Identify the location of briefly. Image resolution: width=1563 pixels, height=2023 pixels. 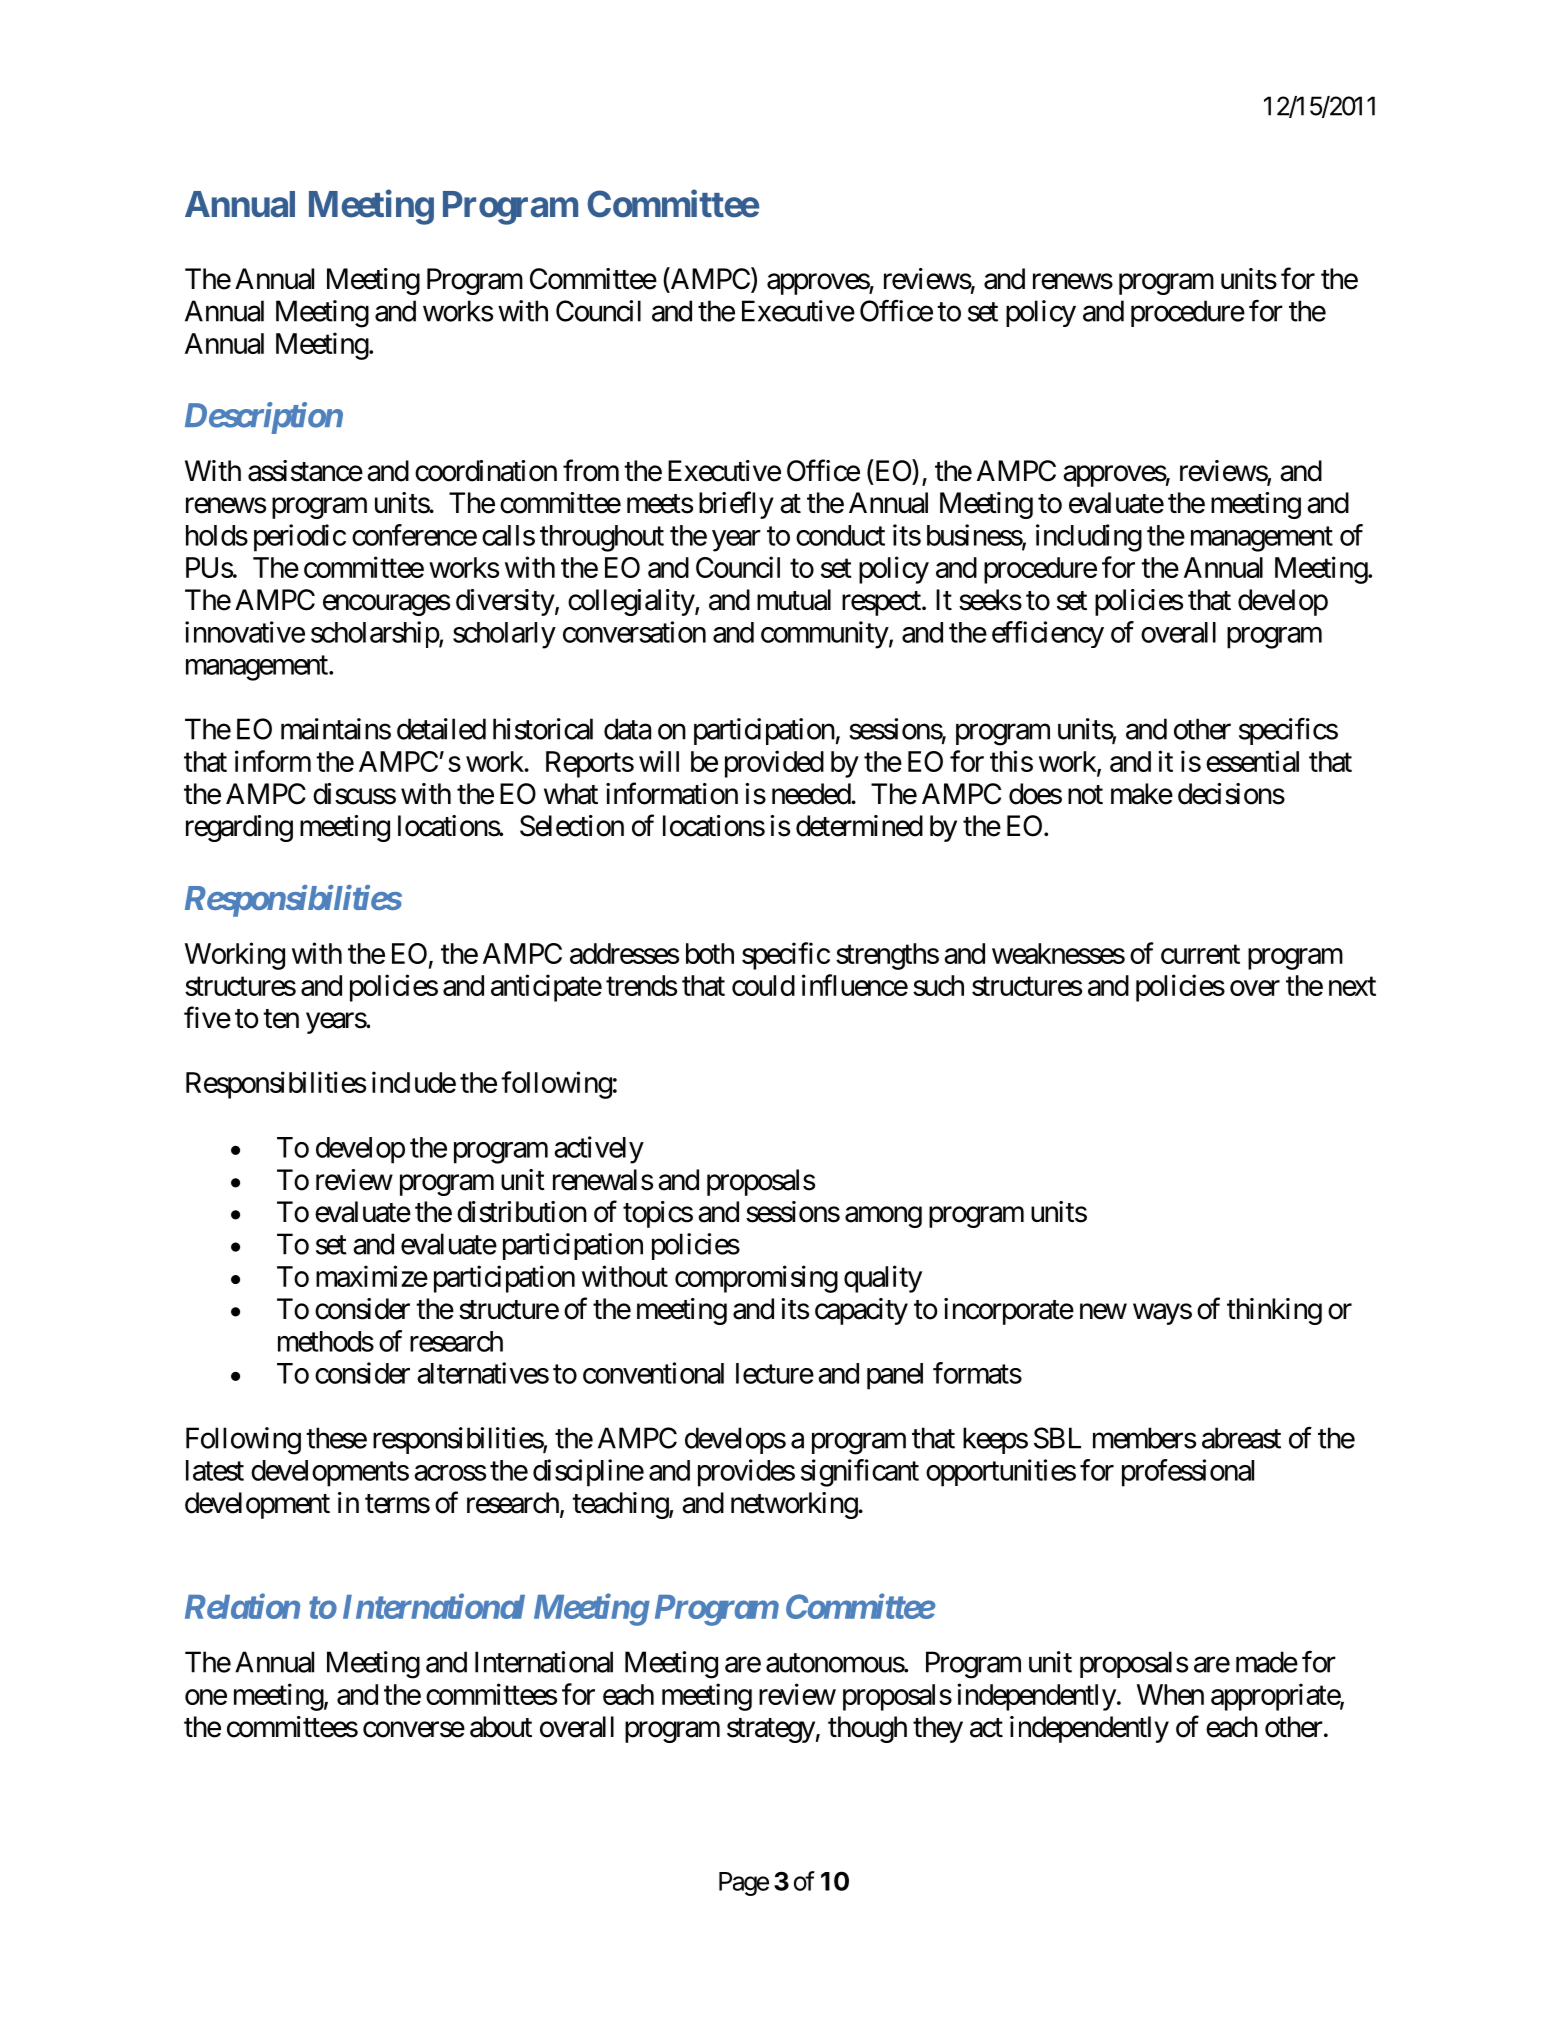
(736, 505).
